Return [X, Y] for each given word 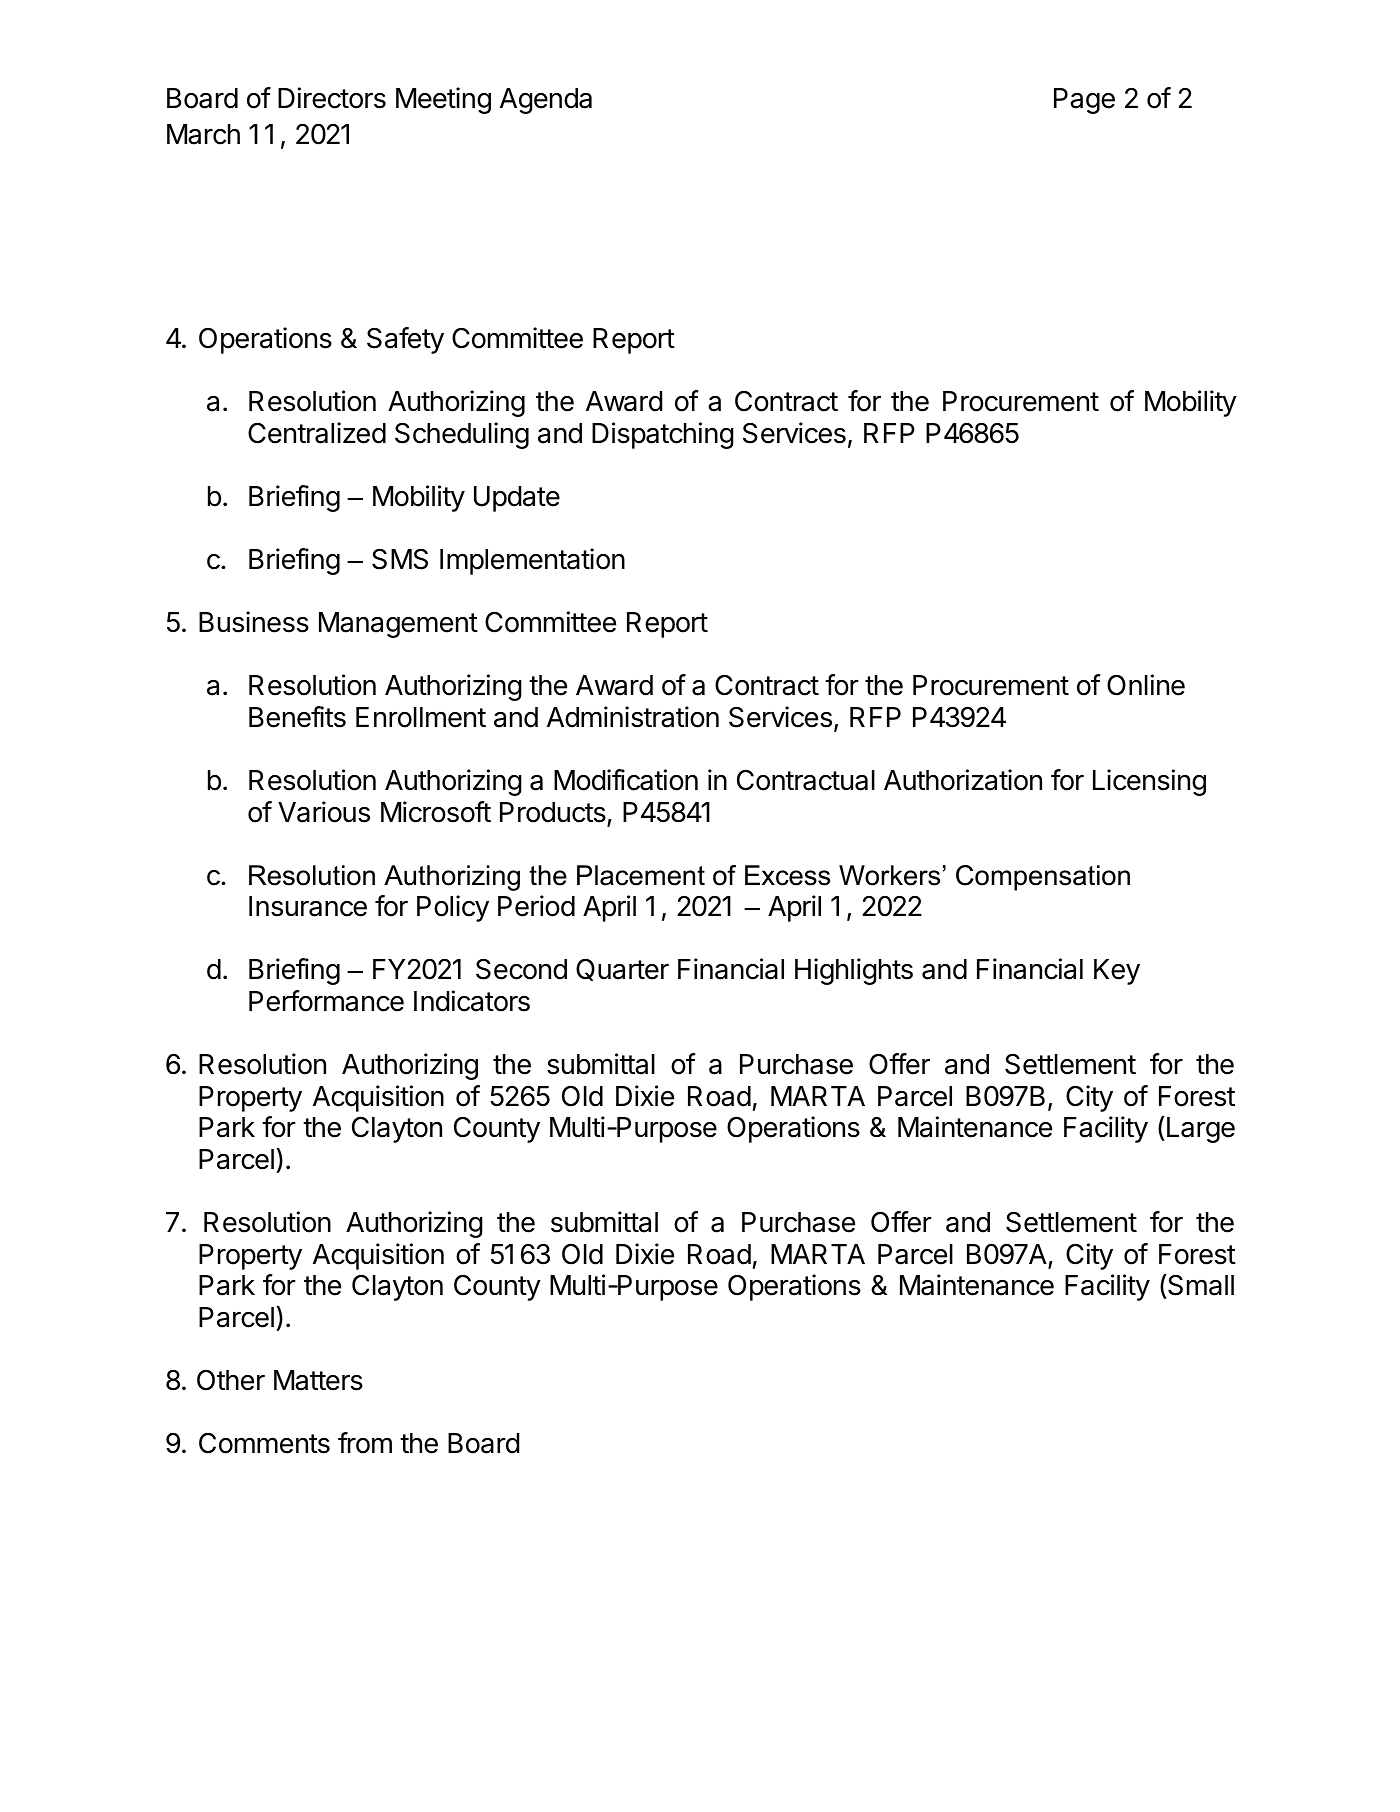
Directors [332, 98]
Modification [626, 780]
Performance [326, 1001]
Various [324, 812]
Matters [318, 1380]
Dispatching [663, 435]
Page [1084, 101]
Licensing [1149, 782]
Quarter [622, 969]
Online [1146, 685]
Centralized [317, 433]
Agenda [546, 101]
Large [1201, 1130]
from [365, 1443]
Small [1200, 1287]
